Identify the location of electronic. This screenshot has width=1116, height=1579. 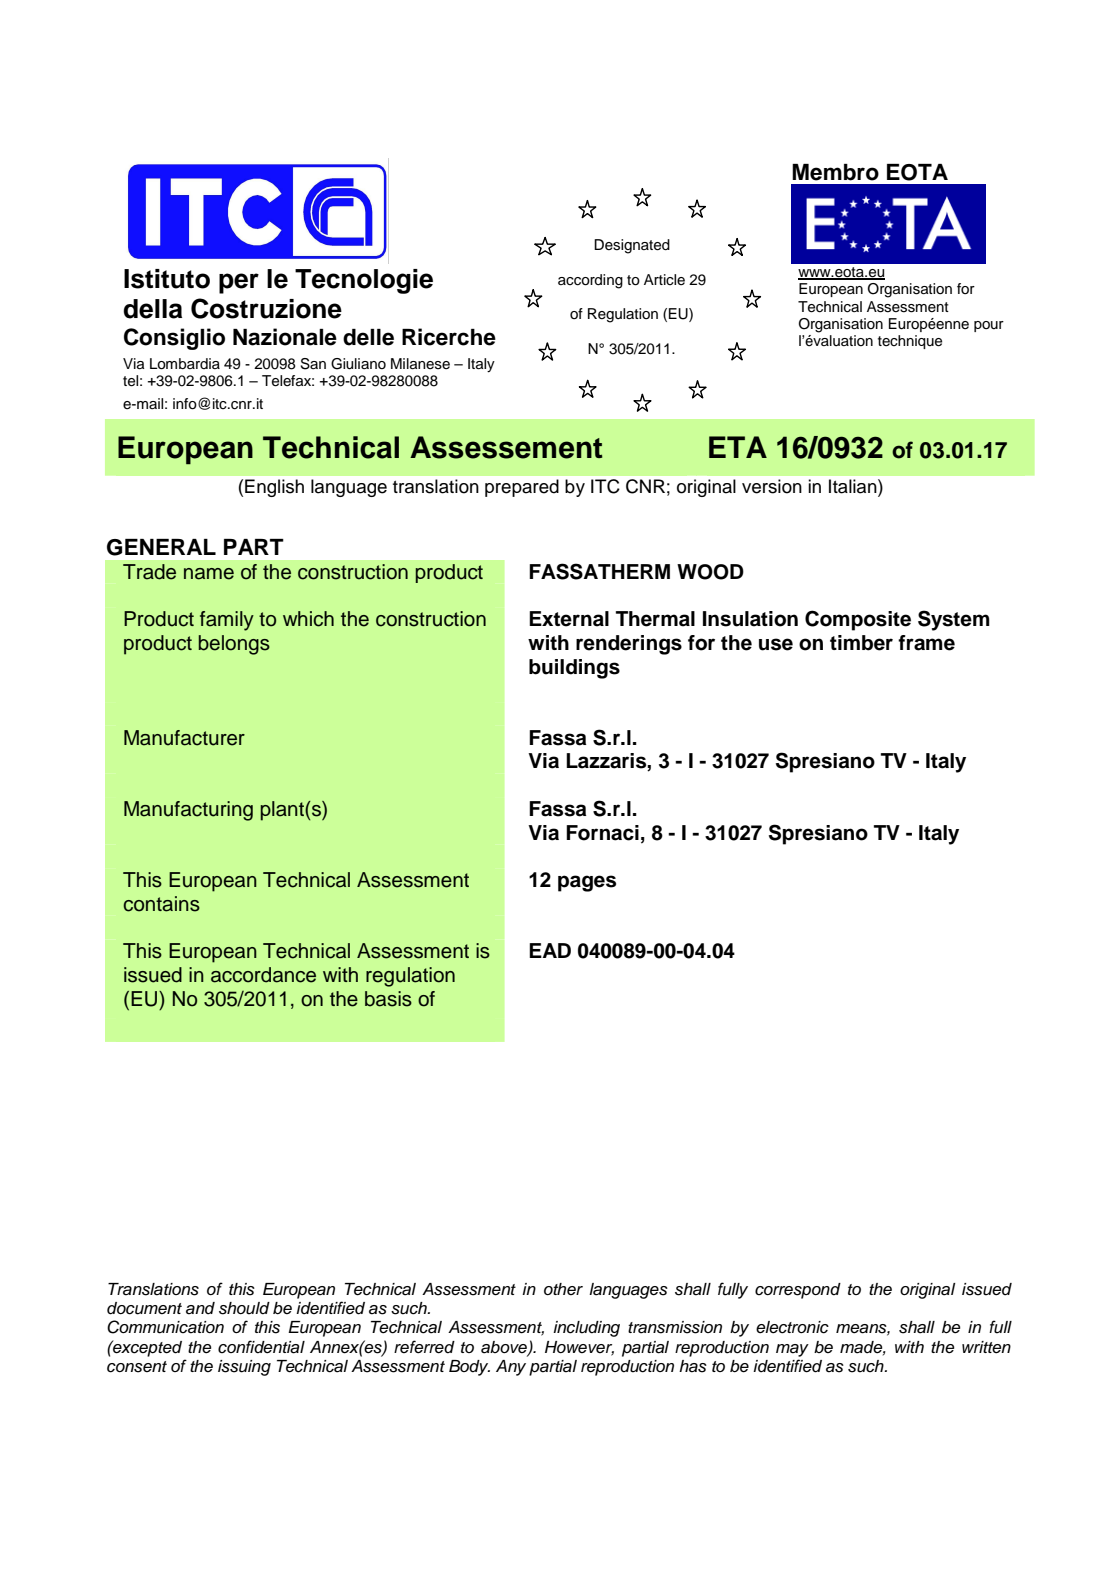
(792, 1327).
